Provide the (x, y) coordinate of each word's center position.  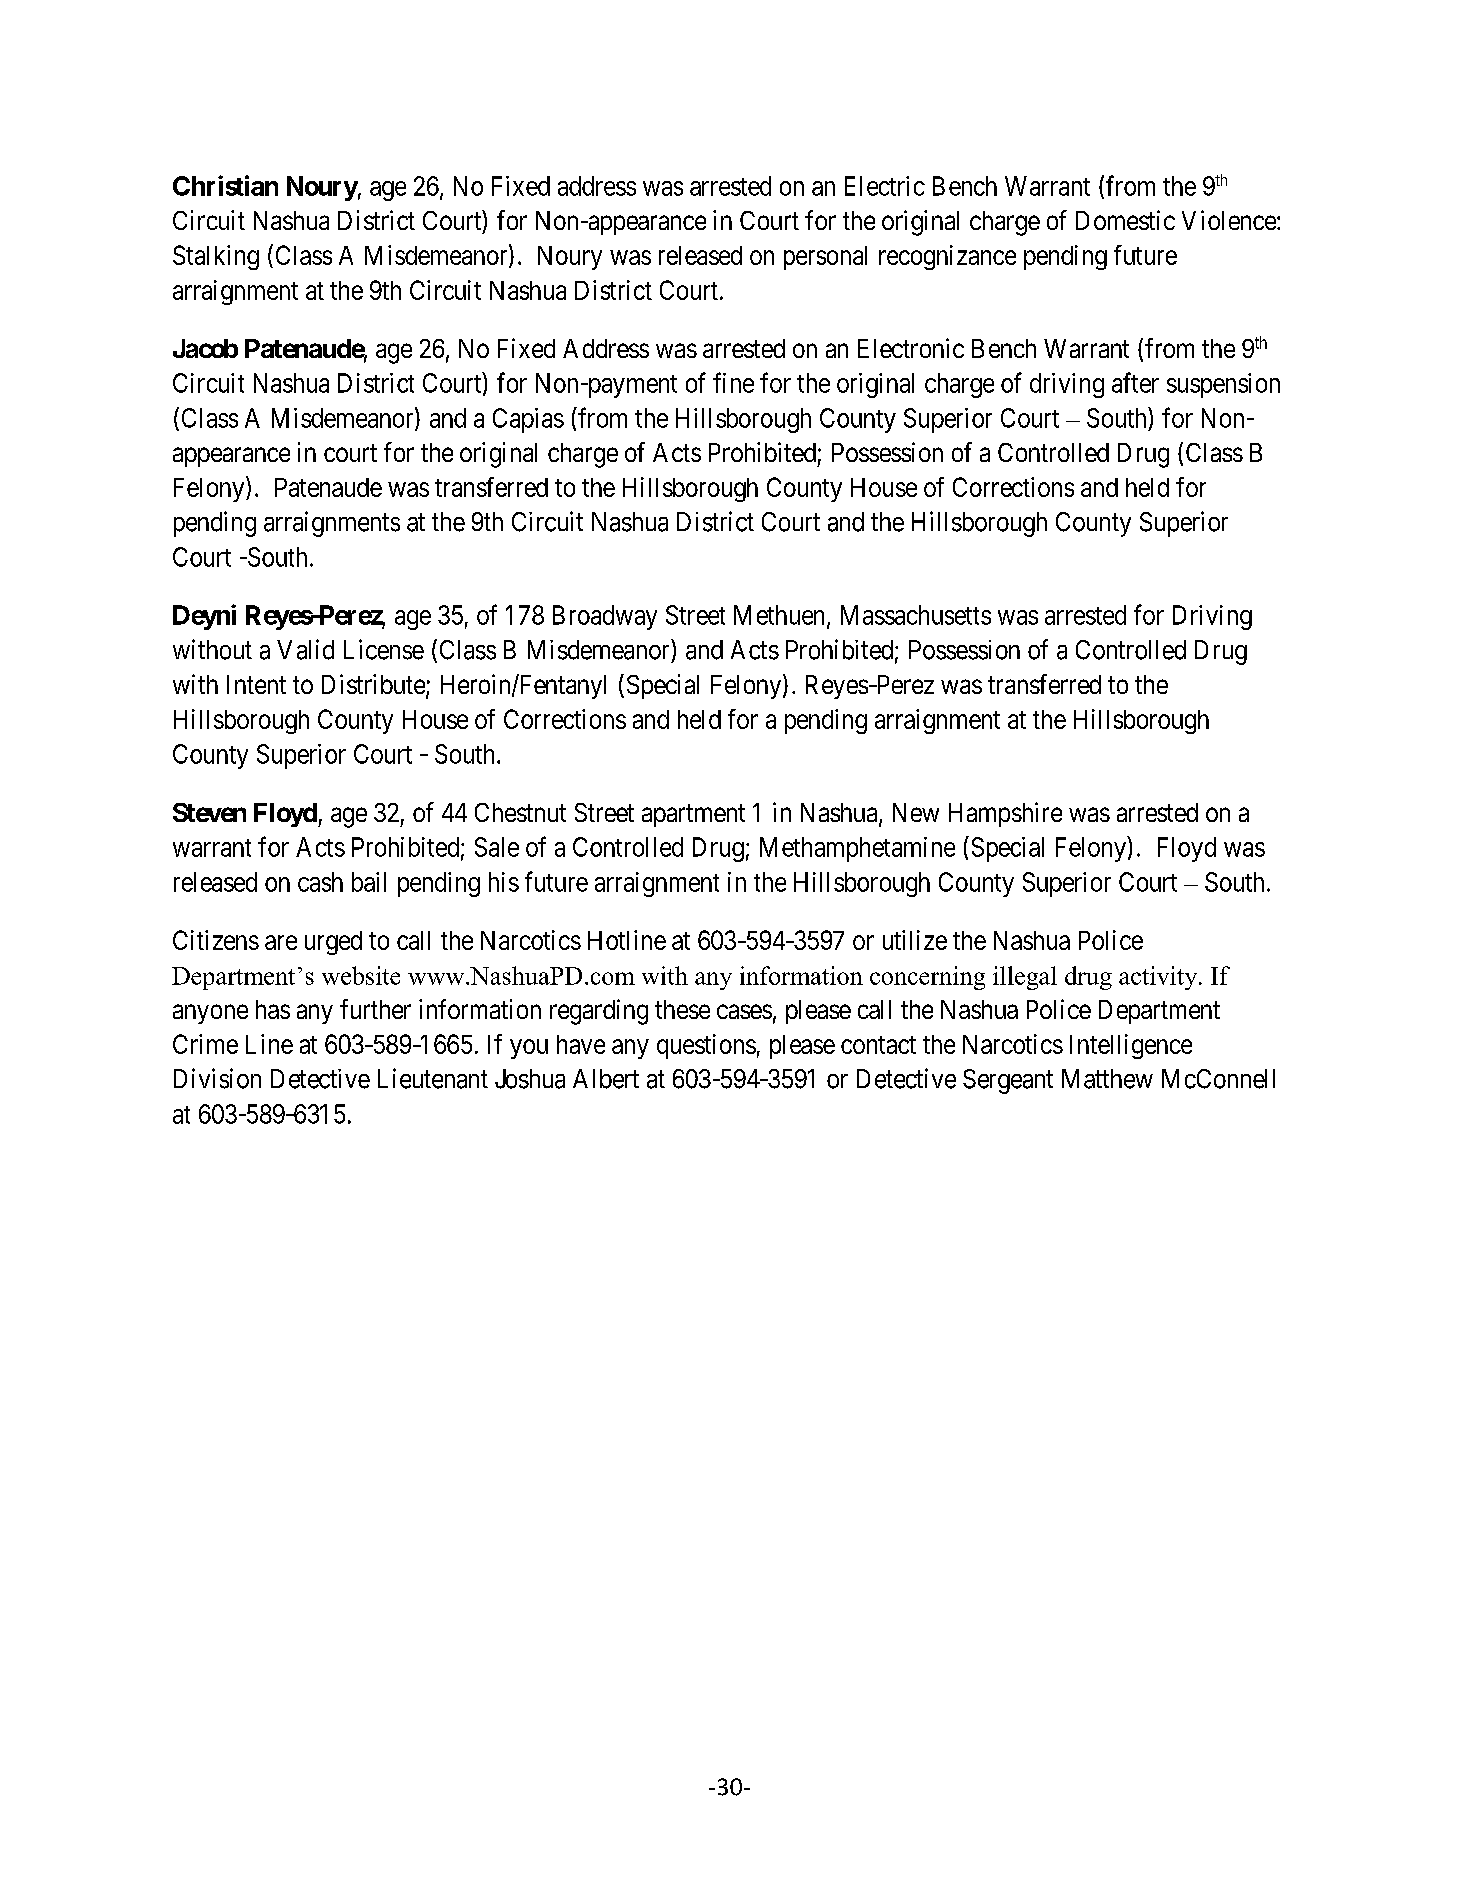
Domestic (1125, 220)
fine (733, 382)
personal (825, 258)
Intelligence (1131, 1046)
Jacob (205, 348)
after (1135, 382)
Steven (209, 812)
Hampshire (1005, 814)
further (375, 1009)
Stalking (216, 257)
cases (744, 1011)
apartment (693, 815)
